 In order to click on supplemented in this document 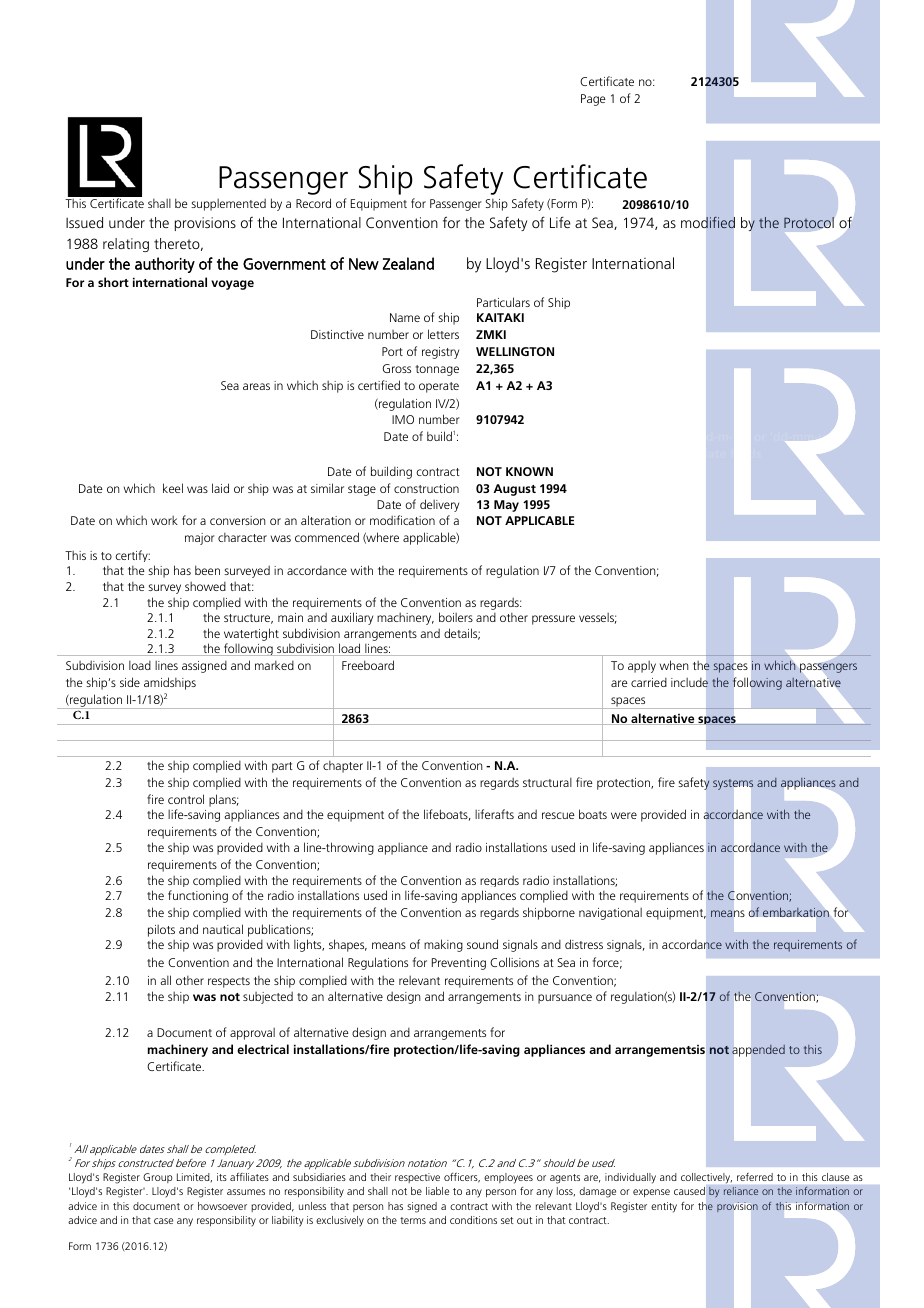, I will do `click(228, 204)`.
